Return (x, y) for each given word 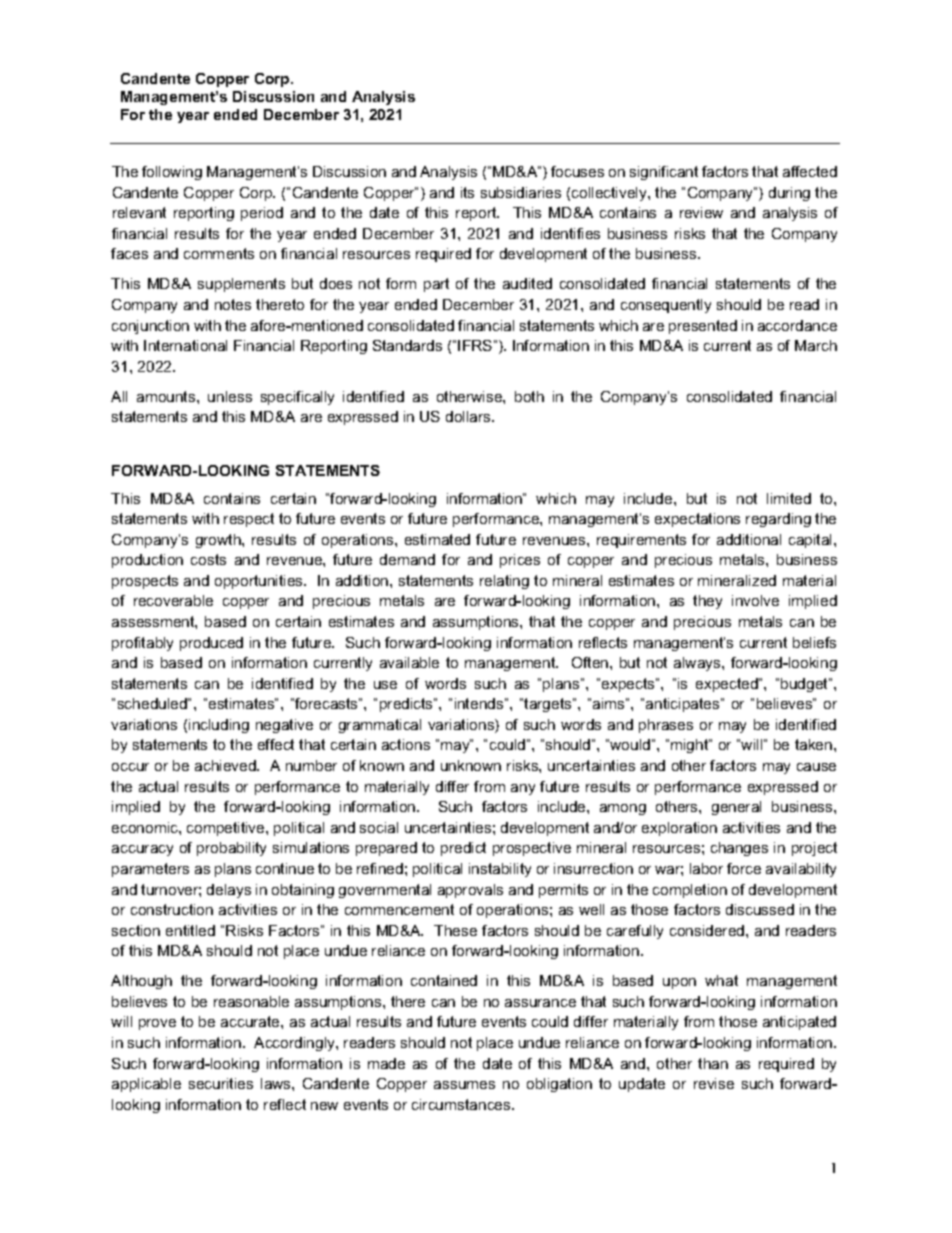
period (262, 214)
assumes (464, 1085)
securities (221, 1083)
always (698, 664)
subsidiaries (521, 192)
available (409, 662)
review (701, 212)
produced (211, 644)
